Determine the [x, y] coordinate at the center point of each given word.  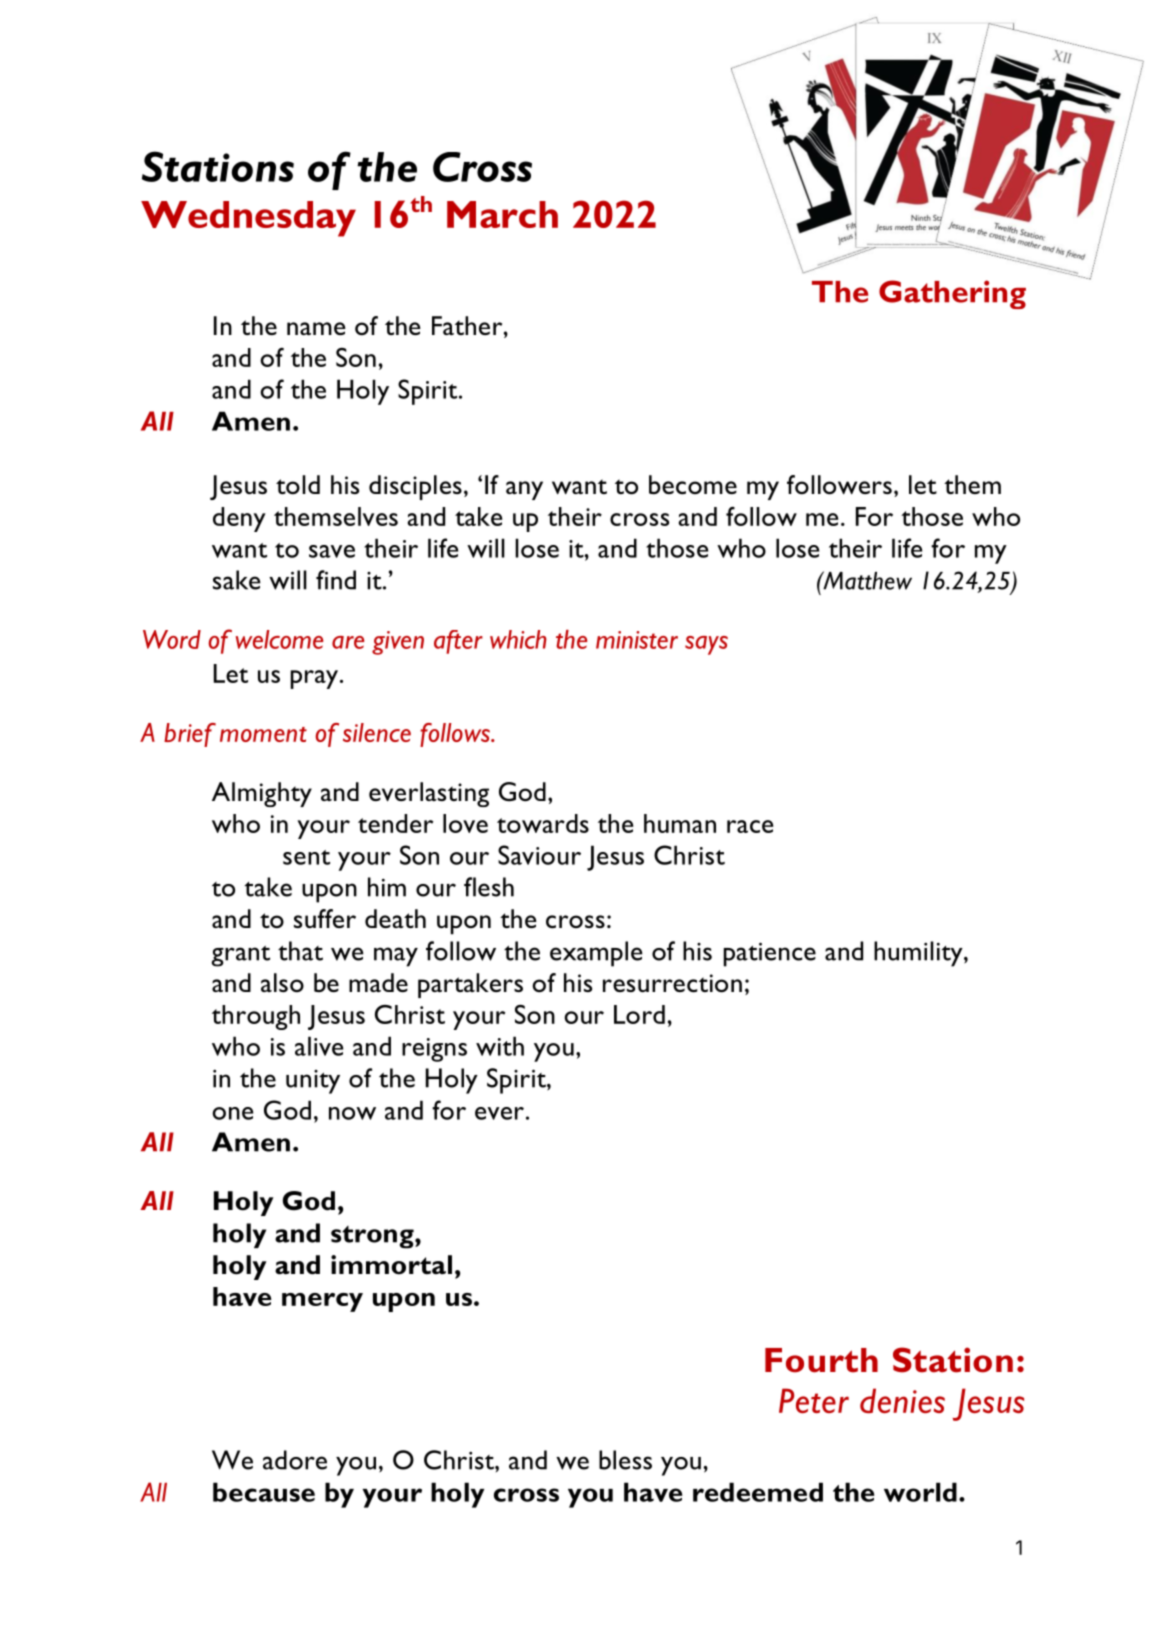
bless [625, 1460]
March [502, 214]
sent [306, 857]
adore [295, 1460]
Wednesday [248, 219]
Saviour [539, 855]
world [920, 1492]
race [750, 826]
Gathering [952, 294]
